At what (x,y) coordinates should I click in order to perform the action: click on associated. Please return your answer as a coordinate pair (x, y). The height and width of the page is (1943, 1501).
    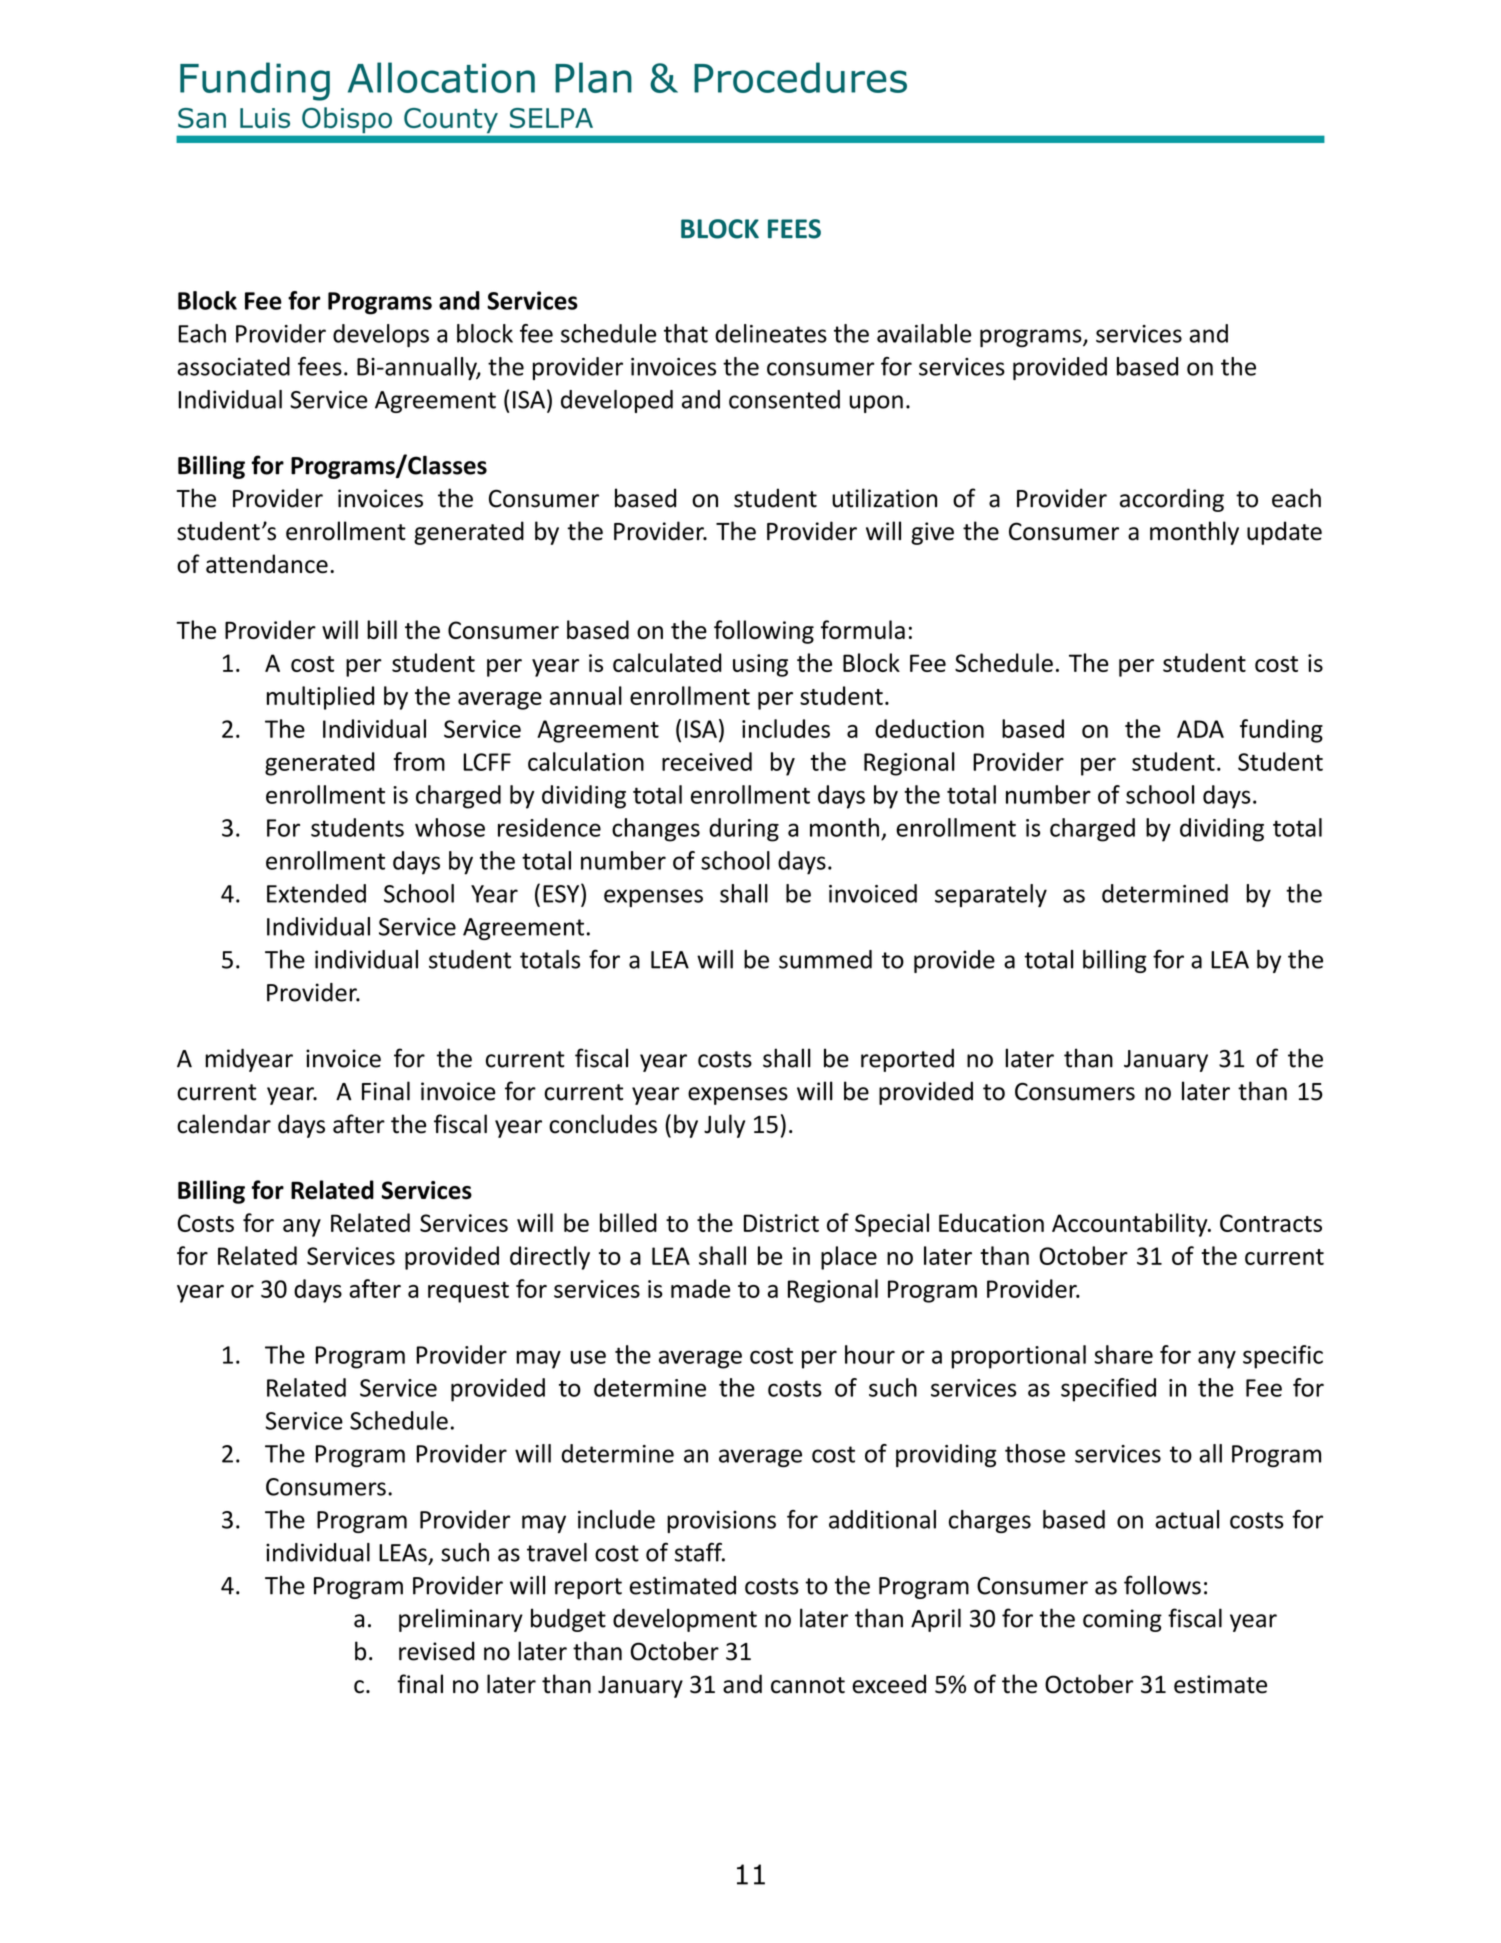
    Looking at the image, I should click on (233, 366).
